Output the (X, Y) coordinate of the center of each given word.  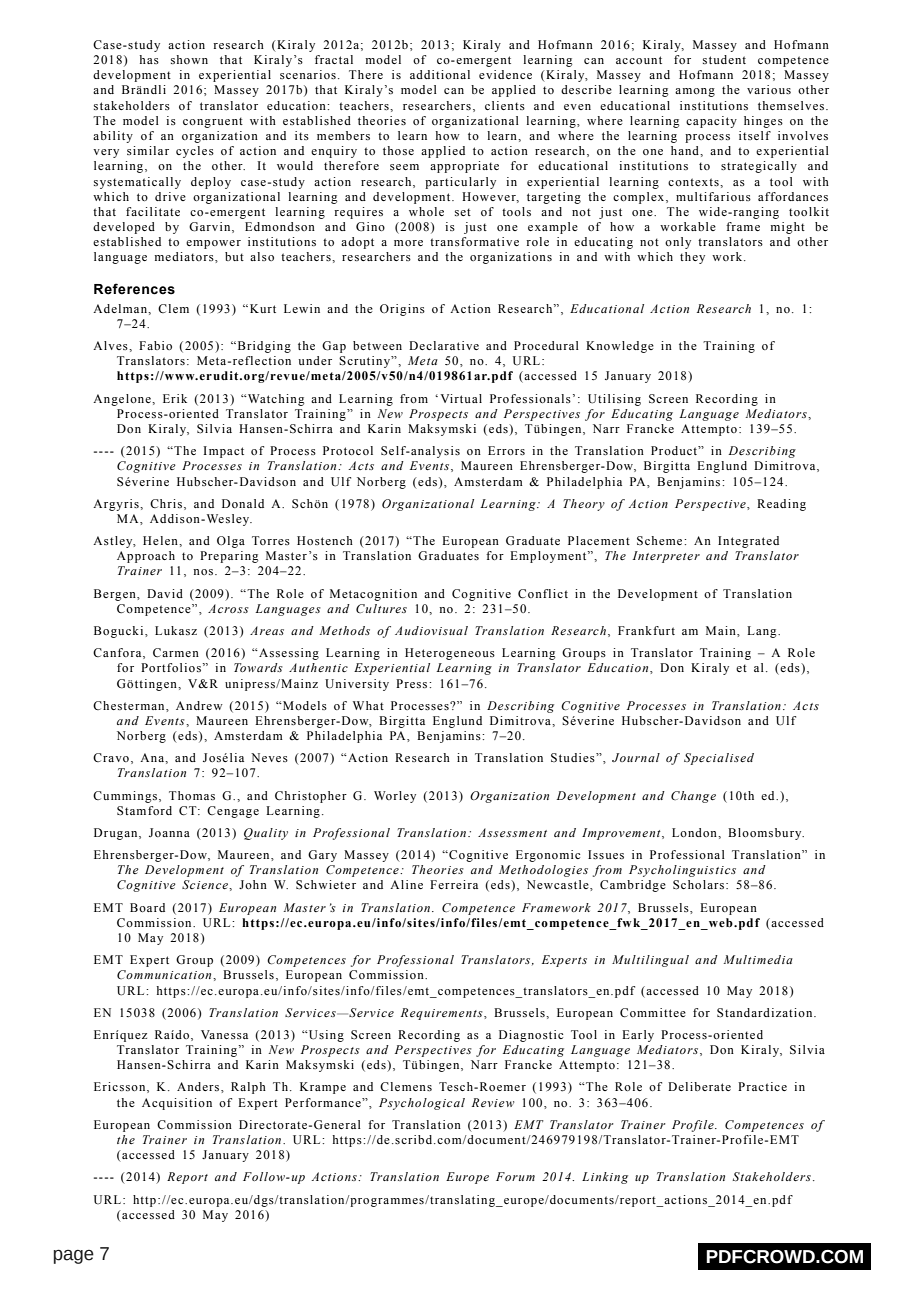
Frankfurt (646, 630)
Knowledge (620, 347)
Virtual (461, 398)
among (695, 92)
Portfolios (172, 667)
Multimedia (758, 959)
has (149, 59)
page (74, 1256)
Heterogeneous (450, 654)
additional (440, 74)
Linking (605, 1178)
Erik (175, 398)
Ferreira (454, 884)
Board (147, 907)
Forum (515, 1176)
